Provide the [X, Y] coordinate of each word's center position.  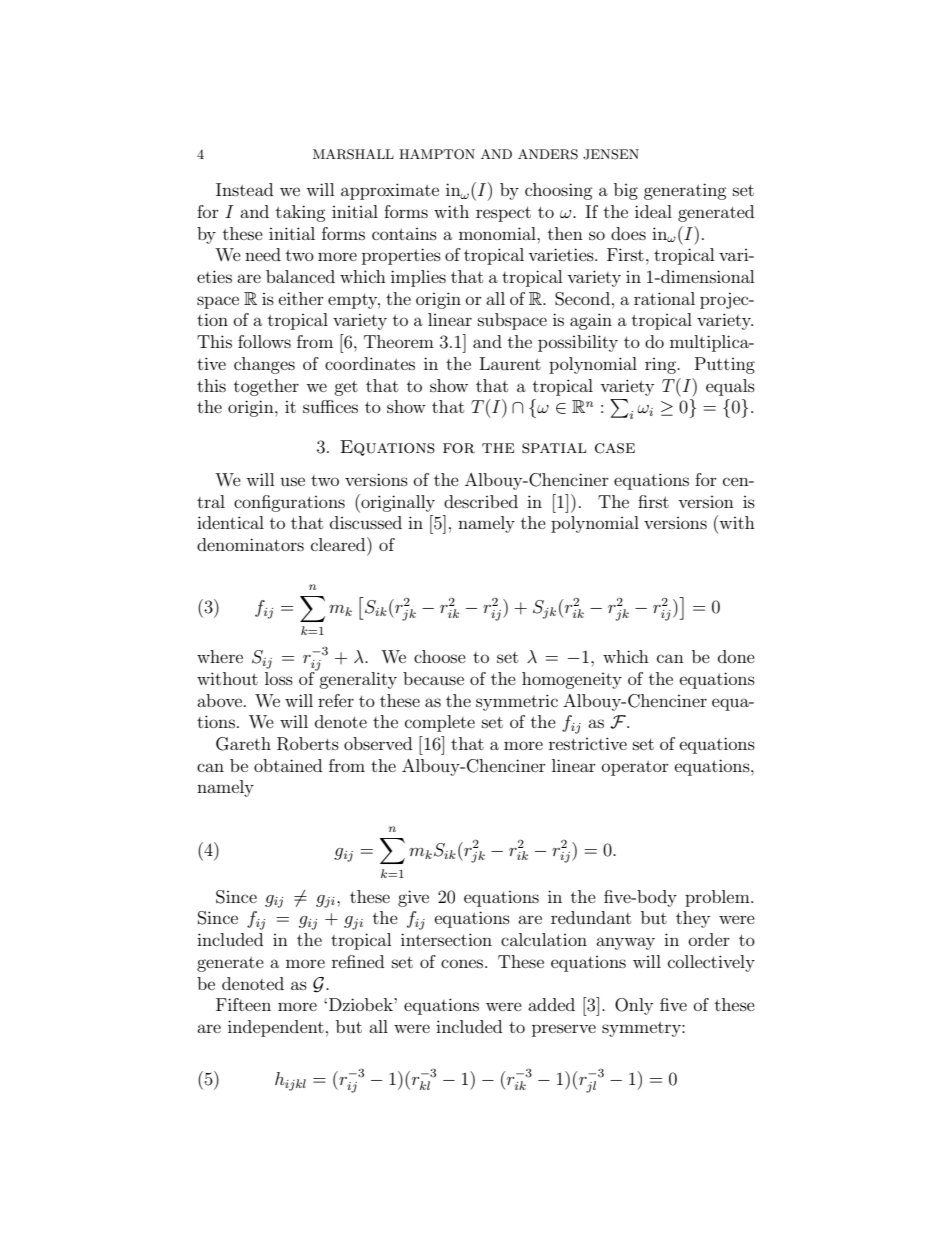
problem [718, 898]
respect [503, 214]
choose [440, 656]
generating [685, 191]
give [413, 898]
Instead [244, 189]
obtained [288, 765]
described [481, 501]
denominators [250, 544]
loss [279, 678]
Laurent [510, 363]
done [736, 656]
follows [264, 341]
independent [276, 1028]
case [615, 448]
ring [661, 366]
